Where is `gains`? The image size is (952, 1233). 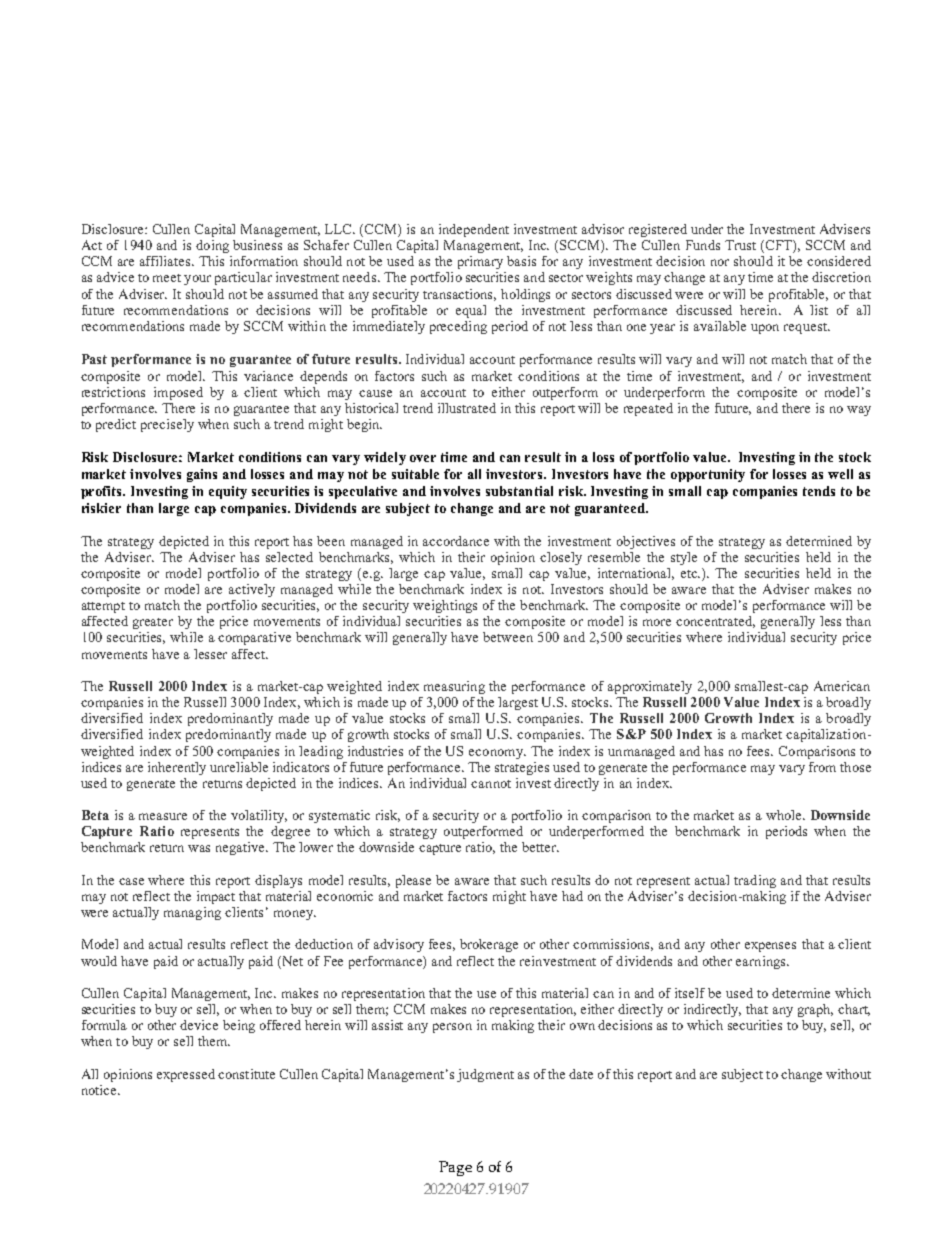
gains is located at coordinates (202, 475).
